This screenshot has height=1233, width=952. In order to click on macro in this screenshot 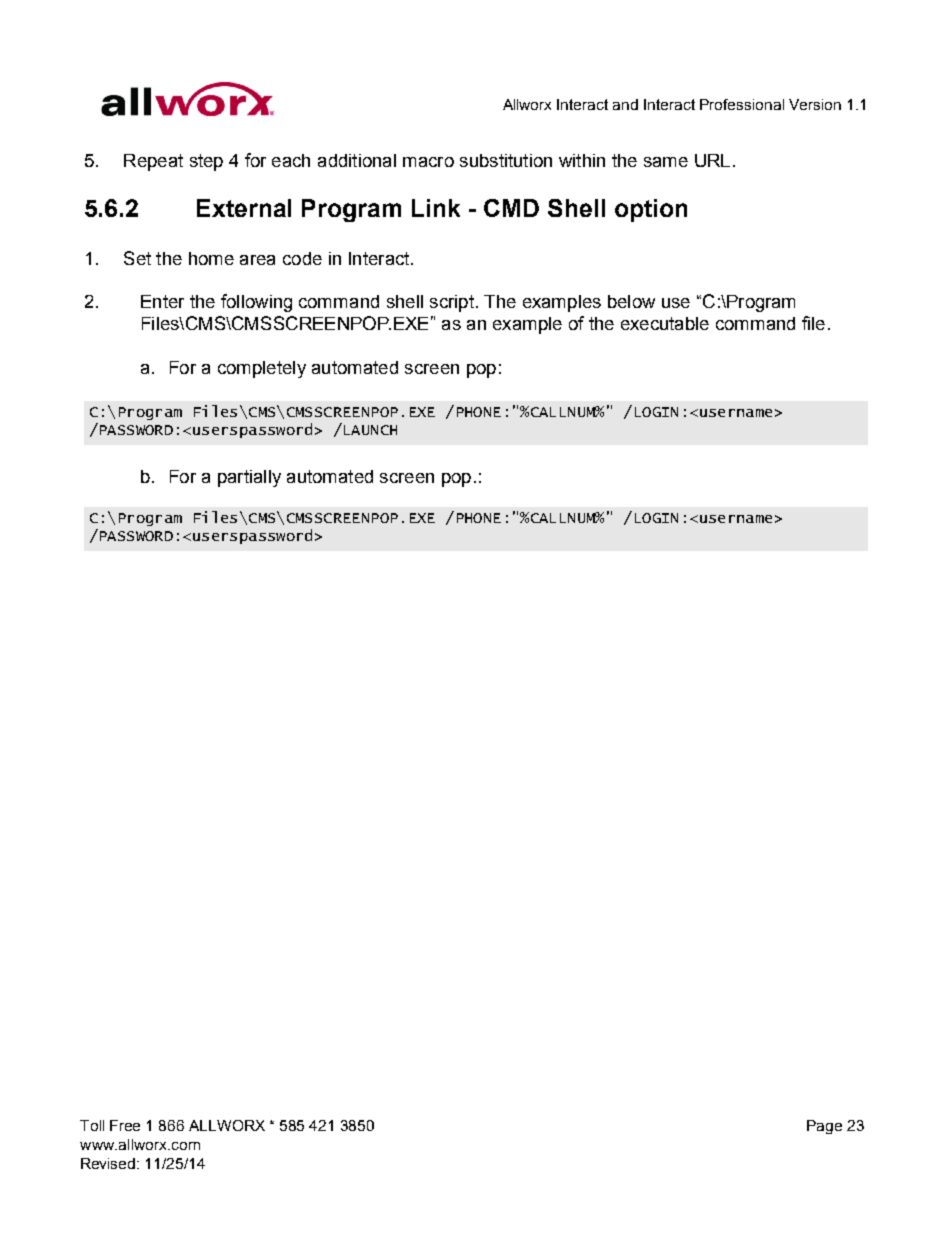, I will do `click(428, 162)`.
